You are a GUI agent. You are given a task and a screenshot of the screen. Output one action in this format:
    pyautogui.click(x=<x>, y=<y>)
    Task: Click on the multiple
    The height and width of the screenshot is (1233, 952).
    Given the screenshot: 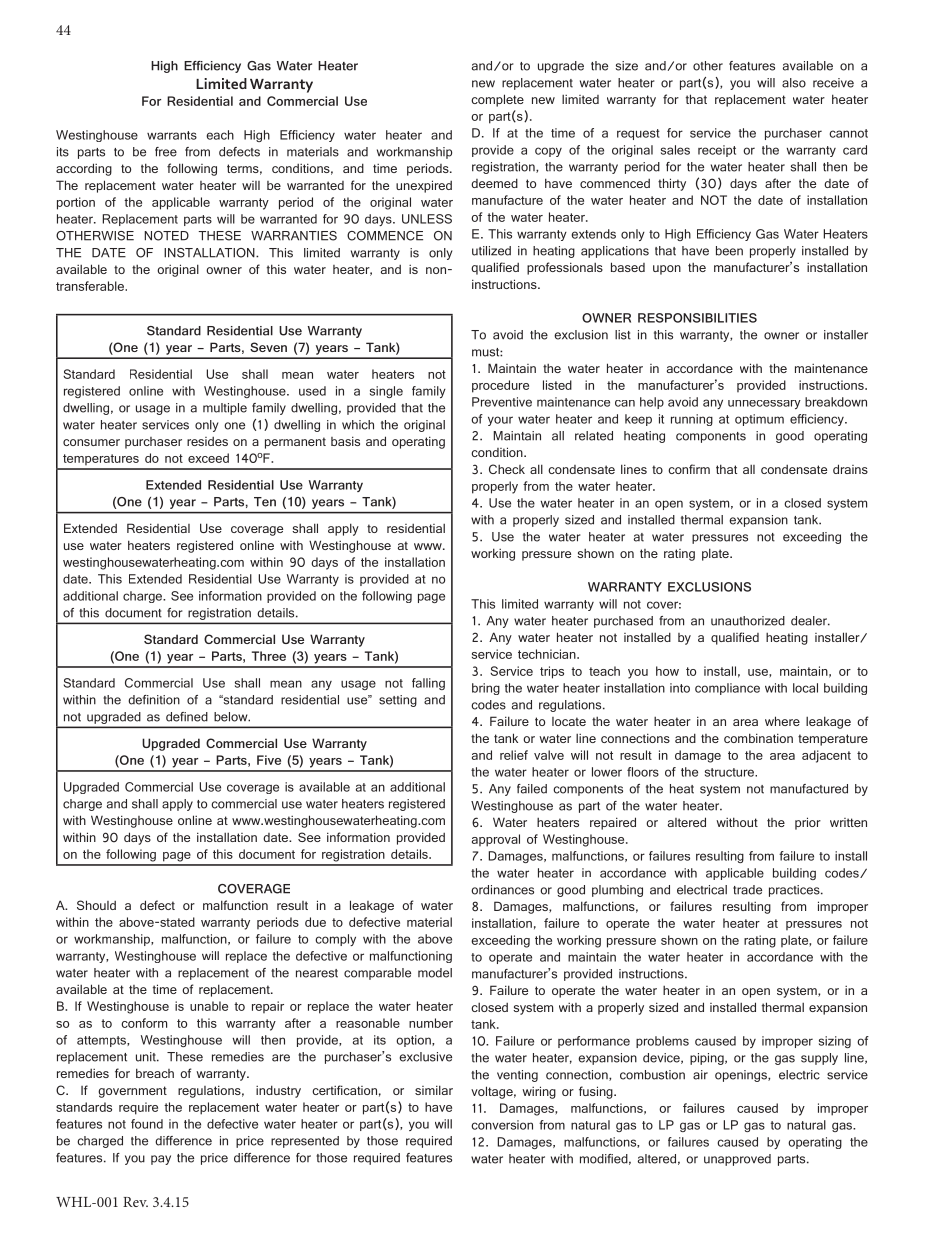 What is the action you would take?
    pyautogui.click(x=225, y=409)
